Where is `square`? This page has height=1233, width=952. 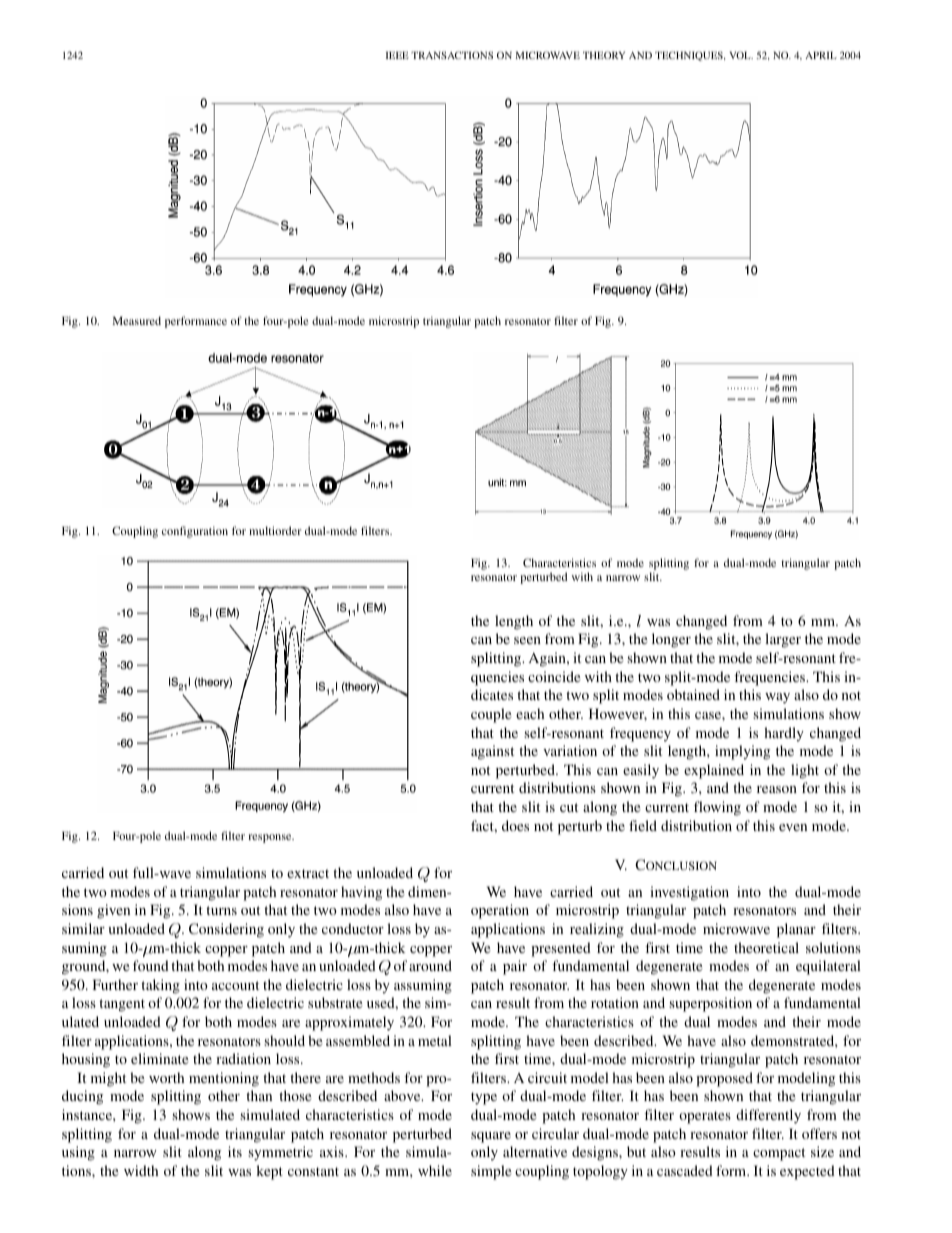
square is located at coordinates (491, 1137).
